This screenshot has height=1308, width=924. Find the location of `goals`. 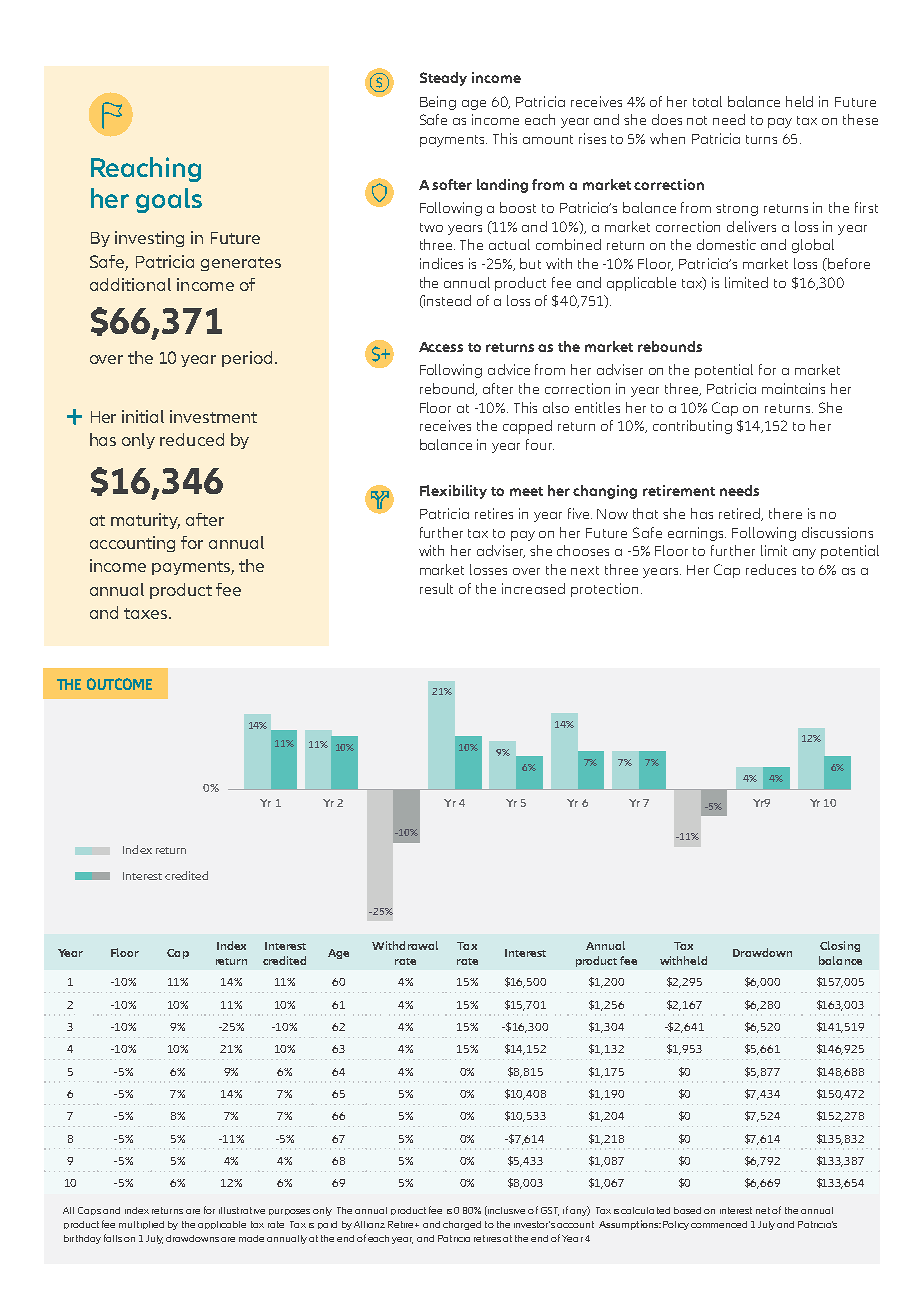

goals is located at coordinates (169, 200).
